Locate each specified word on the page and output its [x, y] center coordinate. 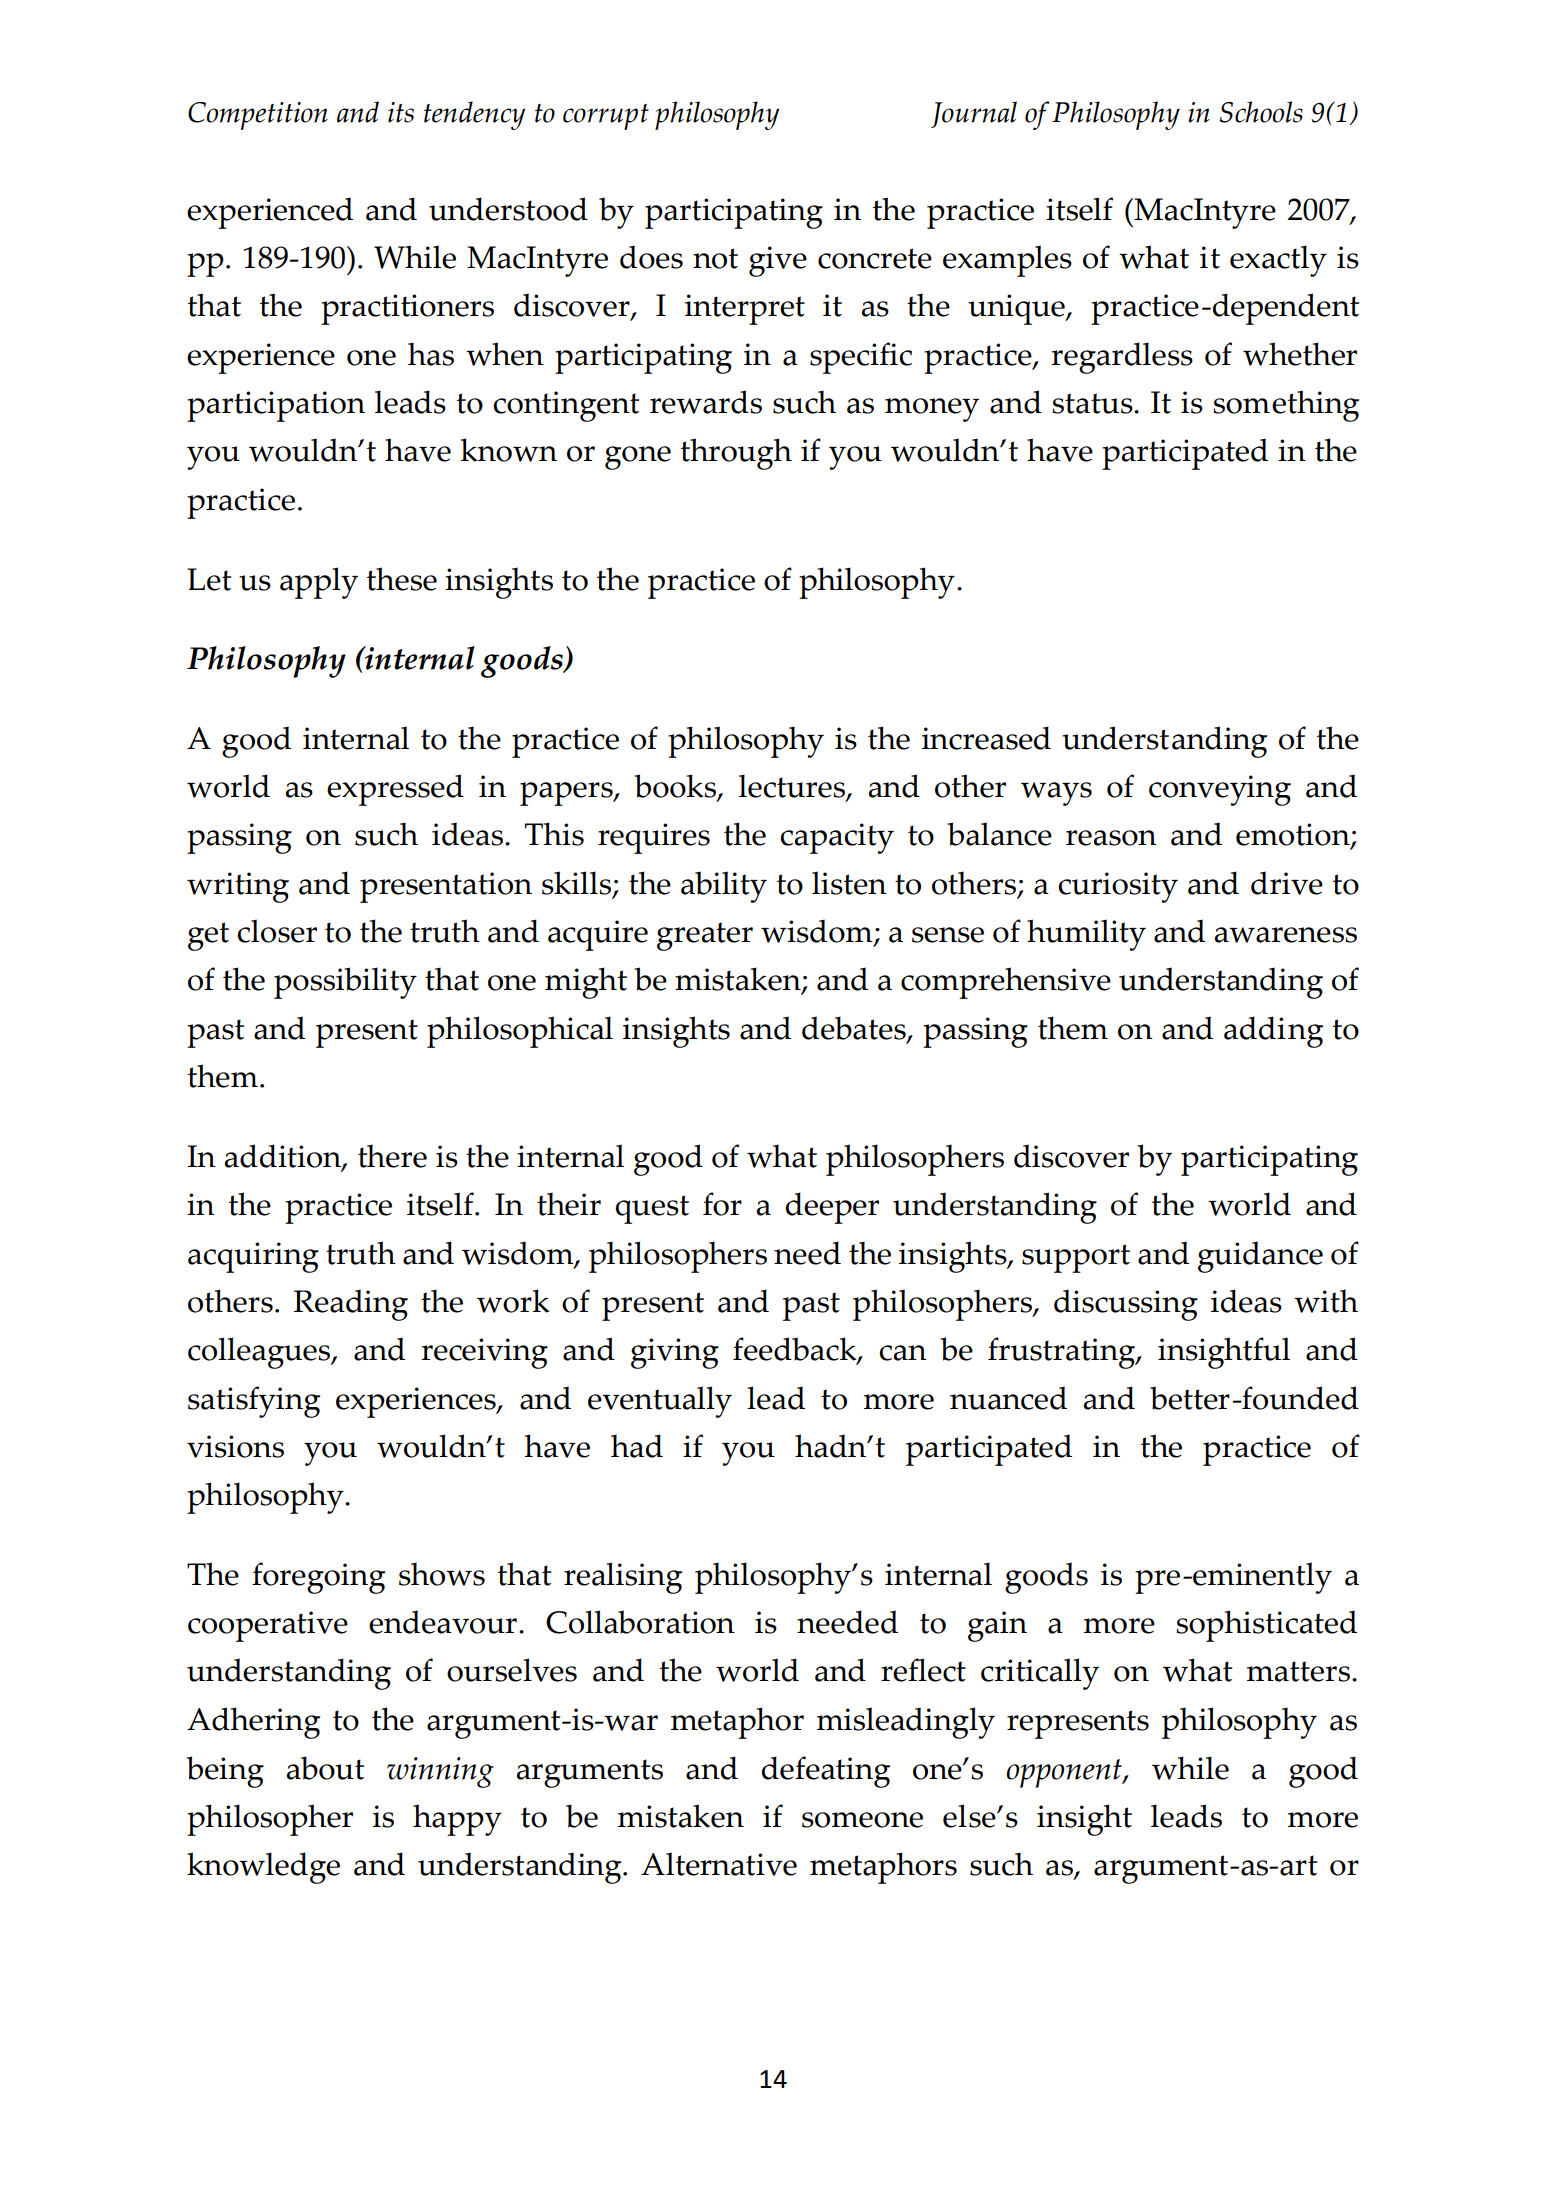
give [778, 261]
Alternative [719, 1864]
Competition [258, 116]
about [325, 1768]
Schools [1261, 112]
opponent [1065, 1773]
